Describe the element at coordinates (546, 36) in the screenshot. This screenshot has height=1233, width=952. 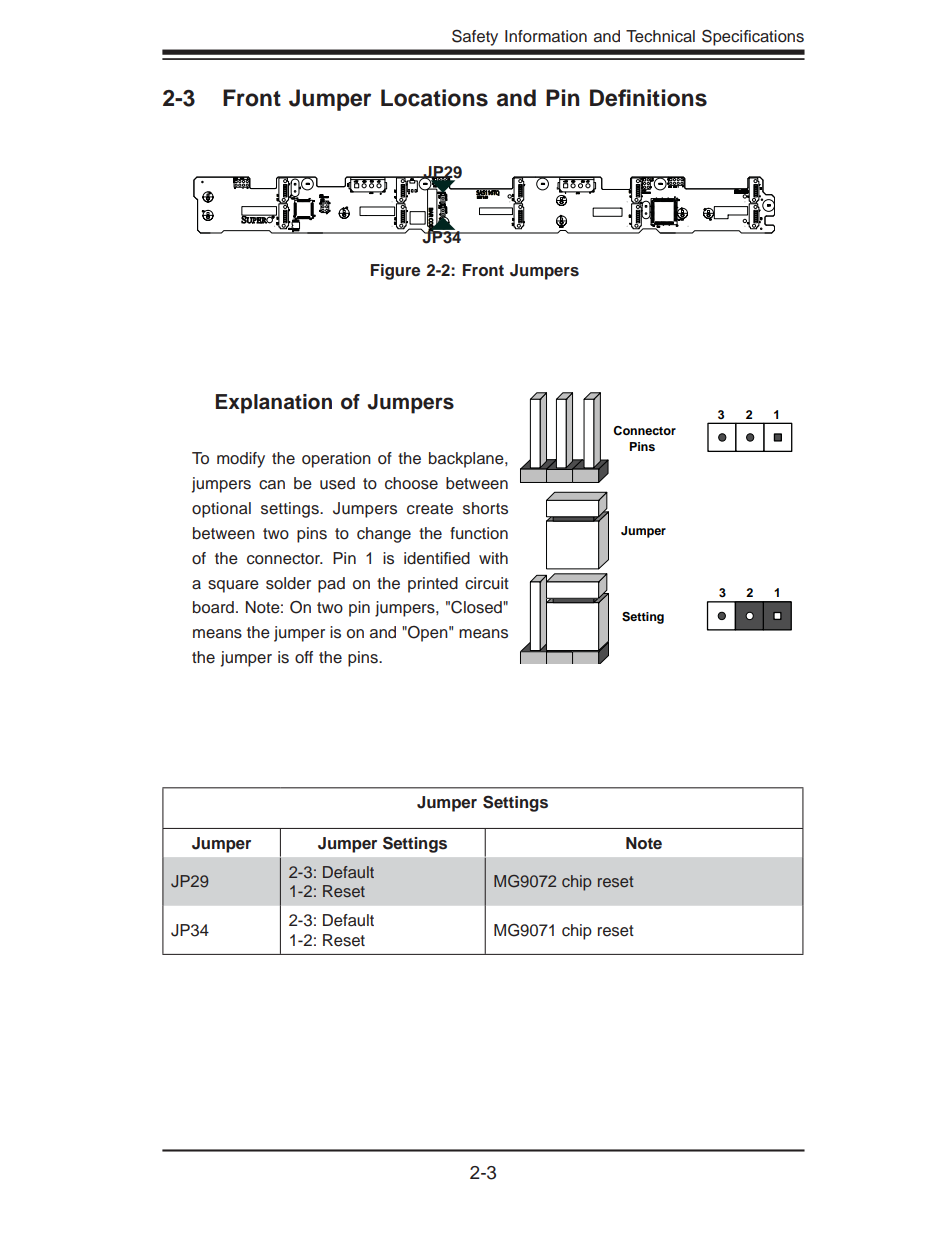
I see `Information` at that location.
